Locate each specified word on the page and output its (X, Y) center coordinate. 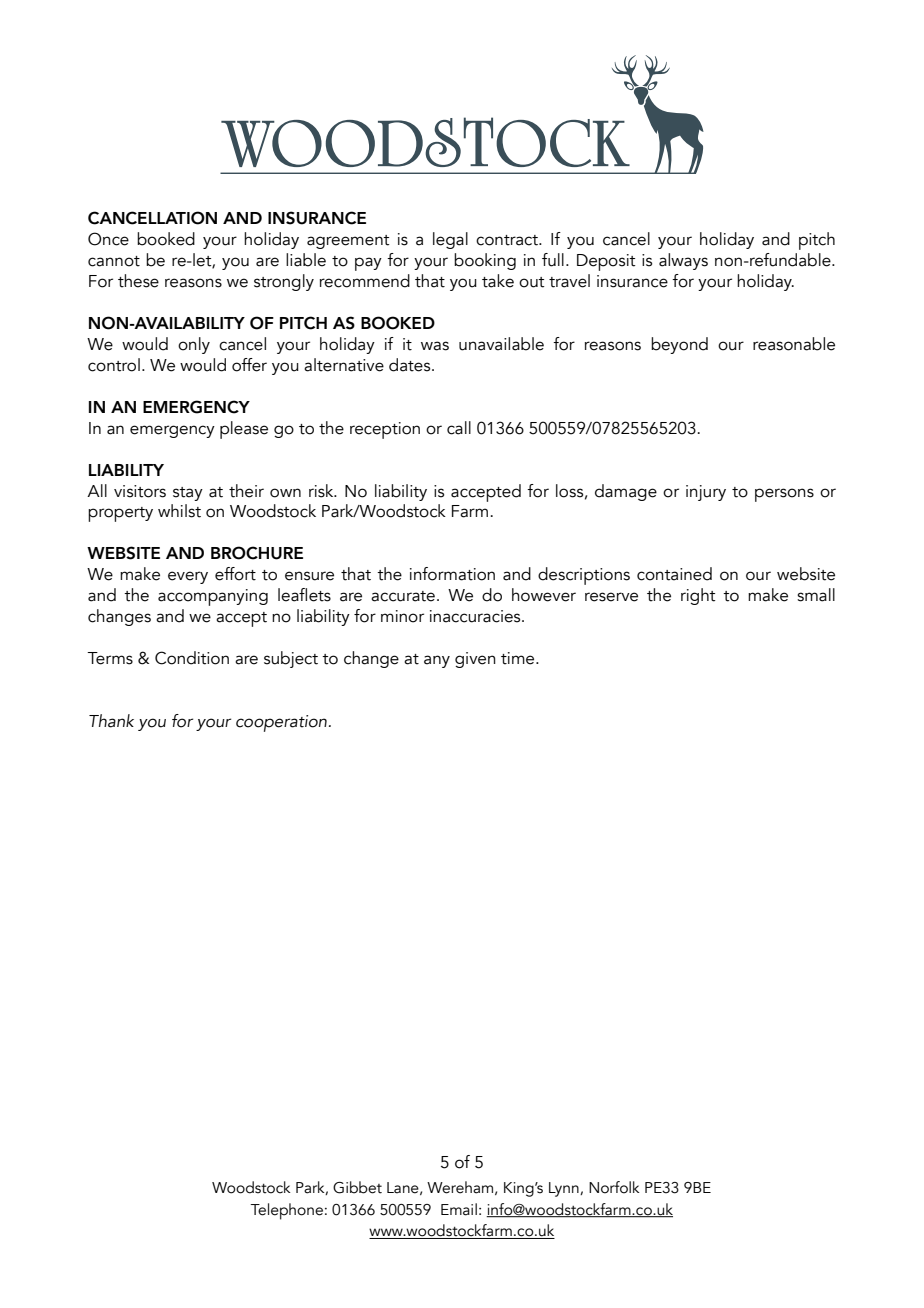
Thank (111, 721)
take (498, 281)
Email (459, 1209)
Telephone (286, 1211)
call (459, 428)
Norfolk (614, 1187)
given (475, 660)
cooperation (281, 723)
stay (188, 494)
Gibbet (357, 1187)
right (698, 596)
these (138, 281)
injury (706, 493)
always (683, 261)
